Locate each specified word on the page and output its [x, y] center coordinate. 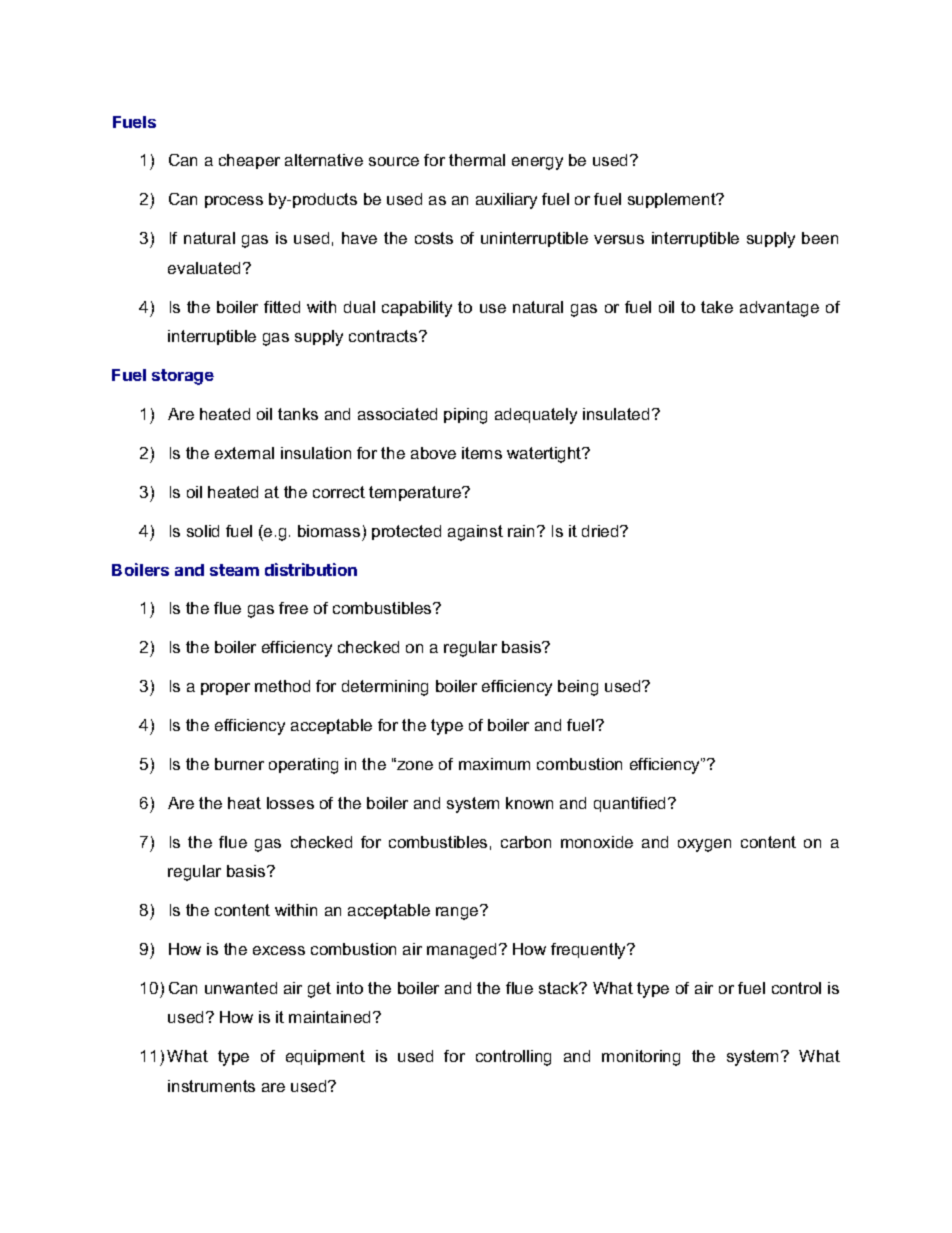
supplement [673, 200]
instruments [211, 1086]
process [234, 202]
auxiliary [506, 201]
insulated [616, 414]
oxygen [704, 845]
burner [239, 764]
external [244, 453]
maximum [494, 764]
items [482, 453]
